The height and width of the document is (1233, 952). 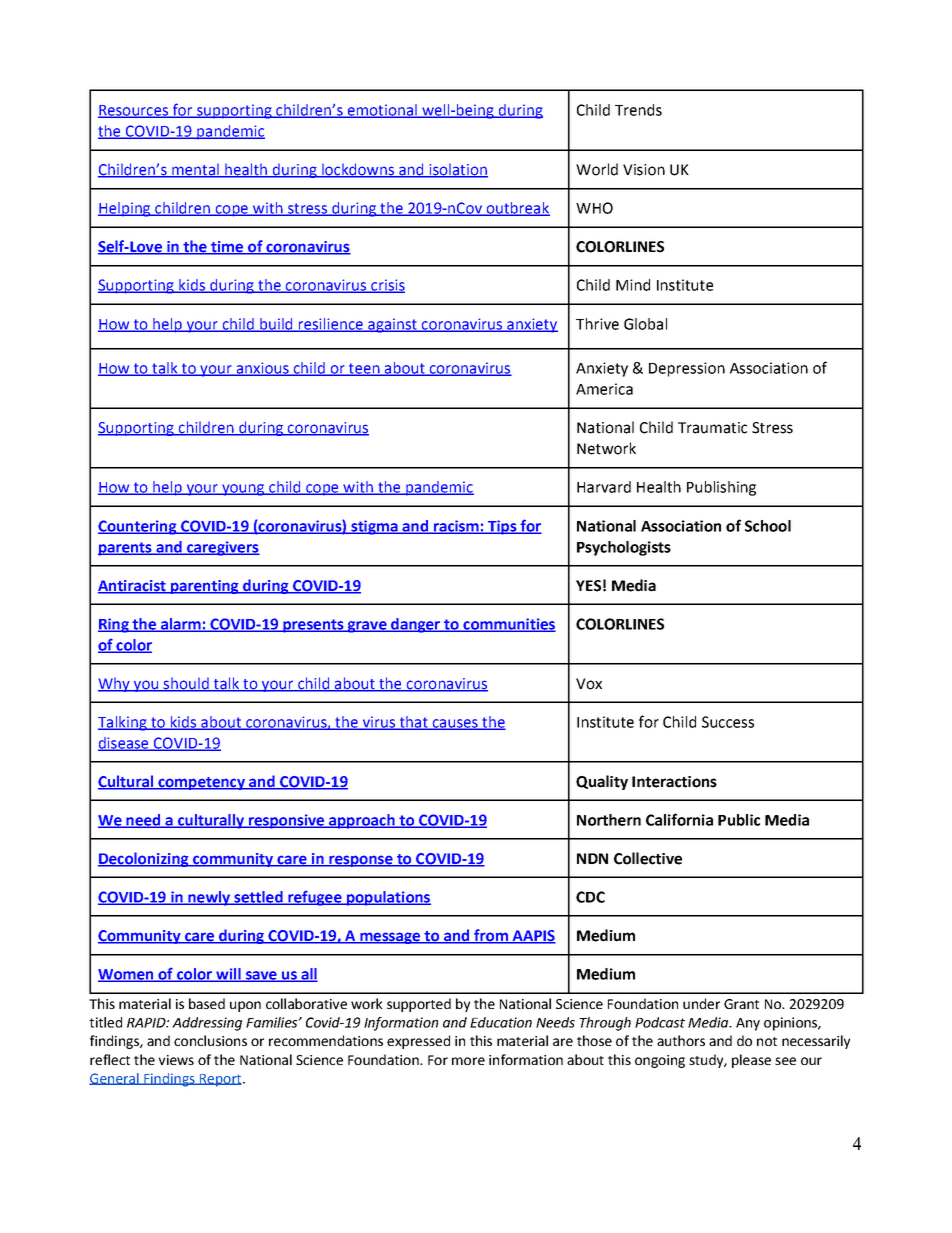 What do you see at coordinates (468, 1061) in the document?
I see `more` at bounding box center [468, 1061].
